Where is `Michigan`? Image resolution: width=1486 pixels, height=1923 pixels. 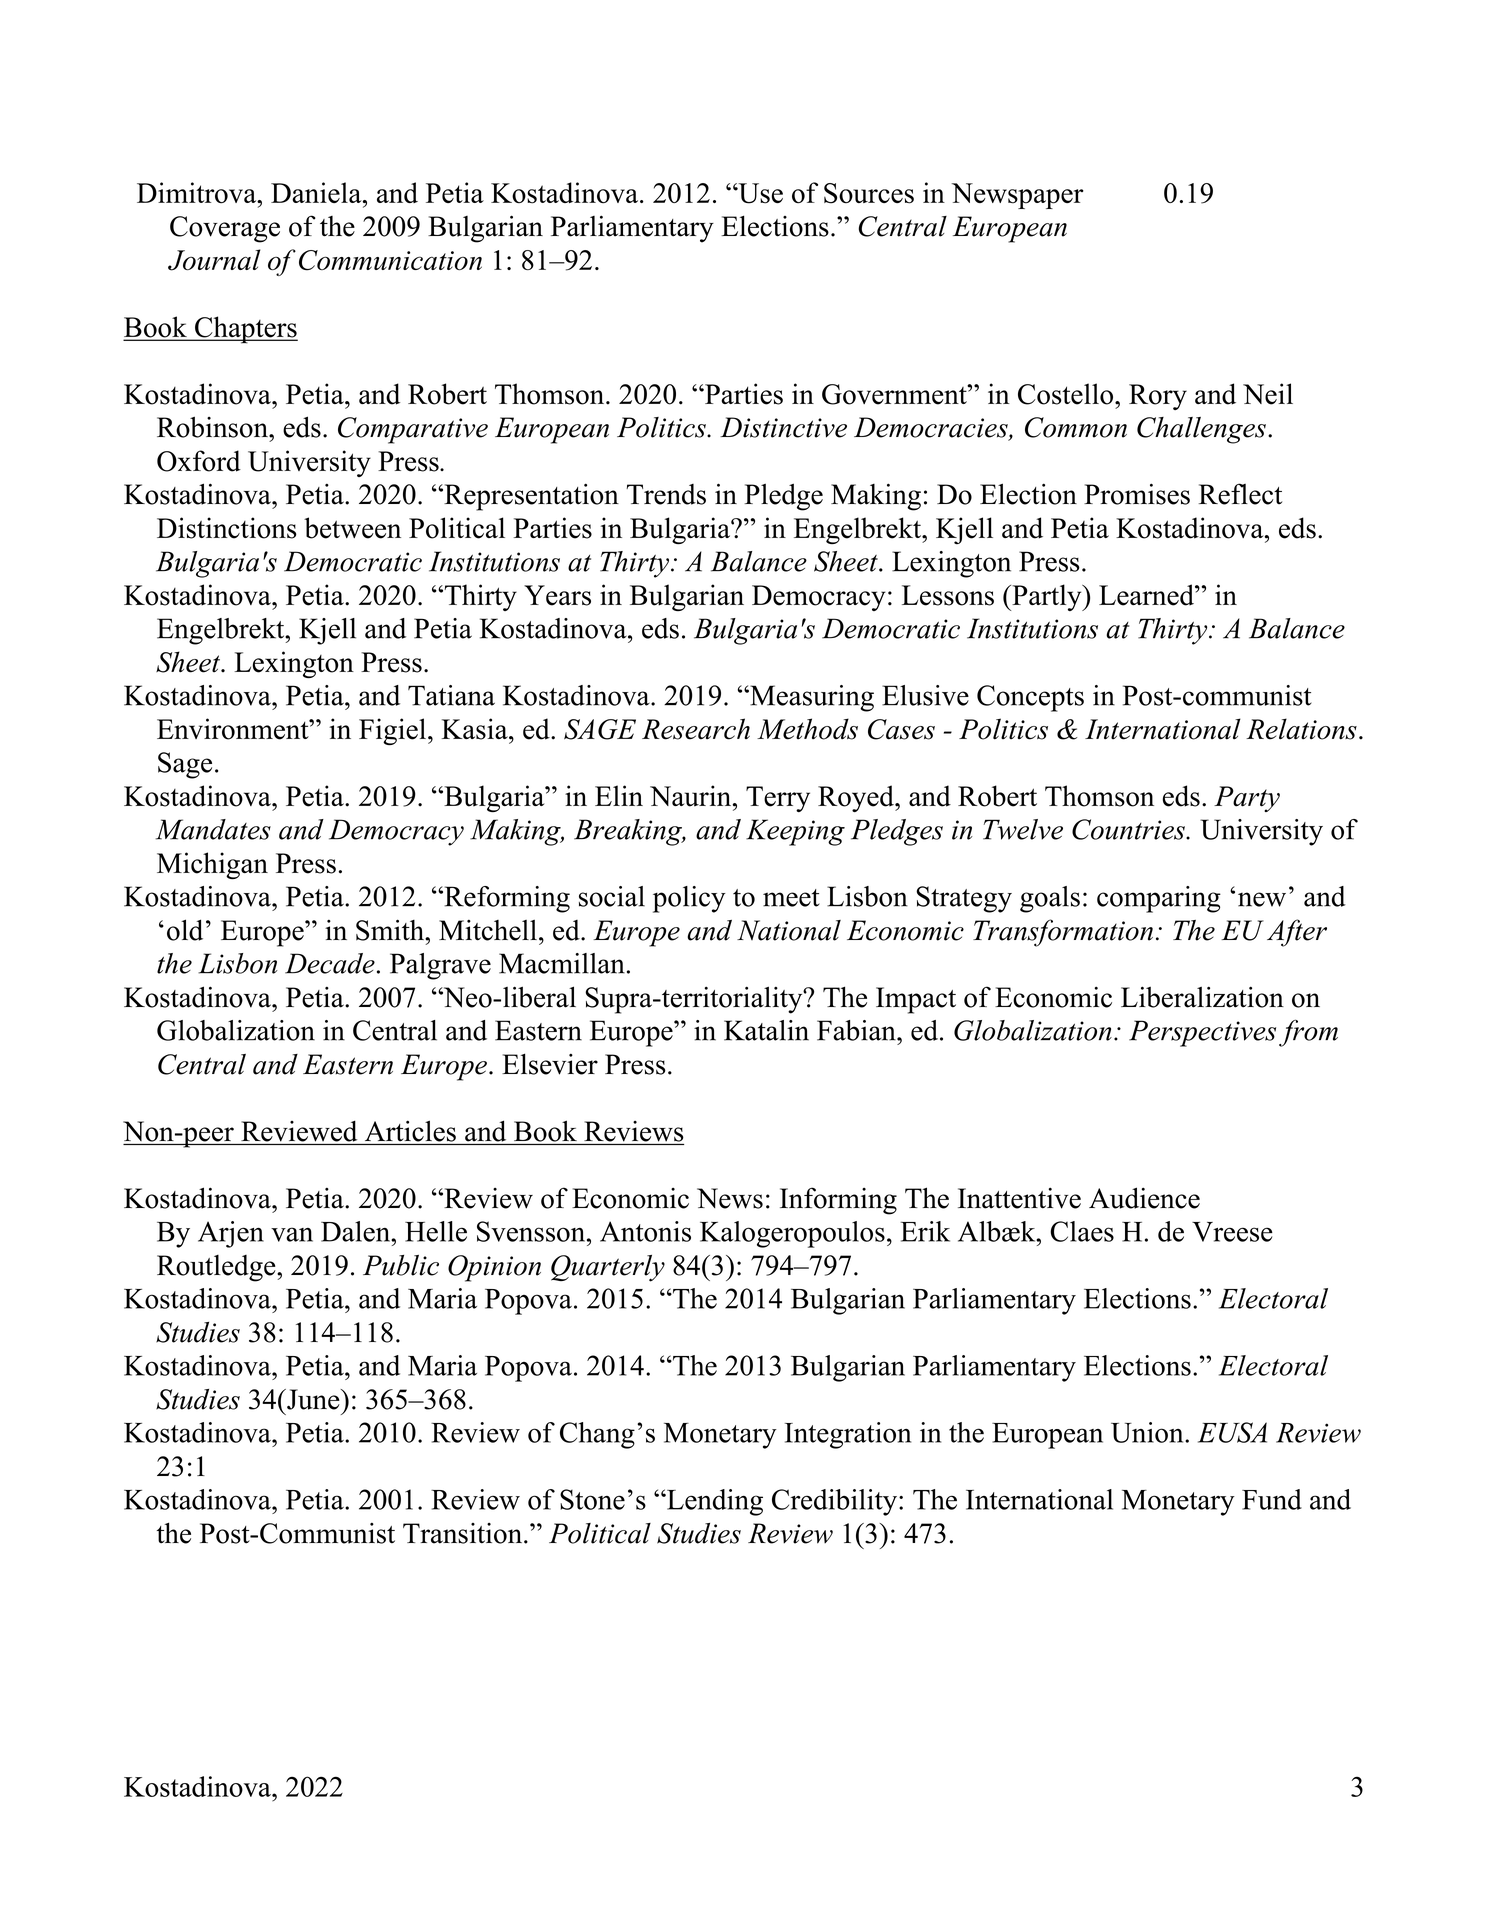
Michigan is located at coordinates (212, 865).
